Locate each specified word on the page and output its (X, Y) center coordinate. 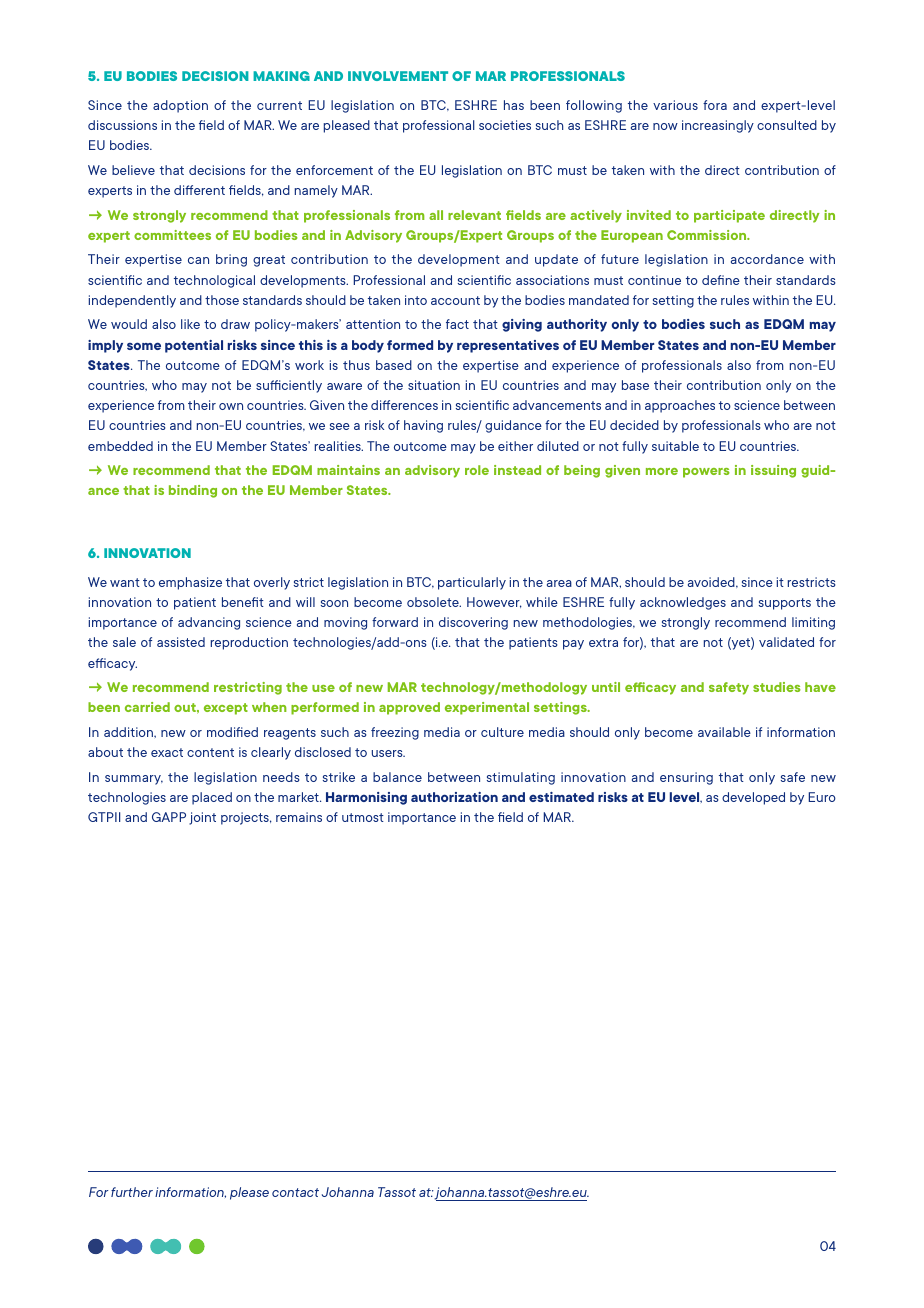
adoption (180, 106)
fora (715, 105)
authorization (454, 797)
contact (295, 1192)
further (132, 1192)
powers (706, 473)
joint (202, 818)
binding (193, 491)
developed (753, 798)
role (477, 470)
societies (505, 125)
